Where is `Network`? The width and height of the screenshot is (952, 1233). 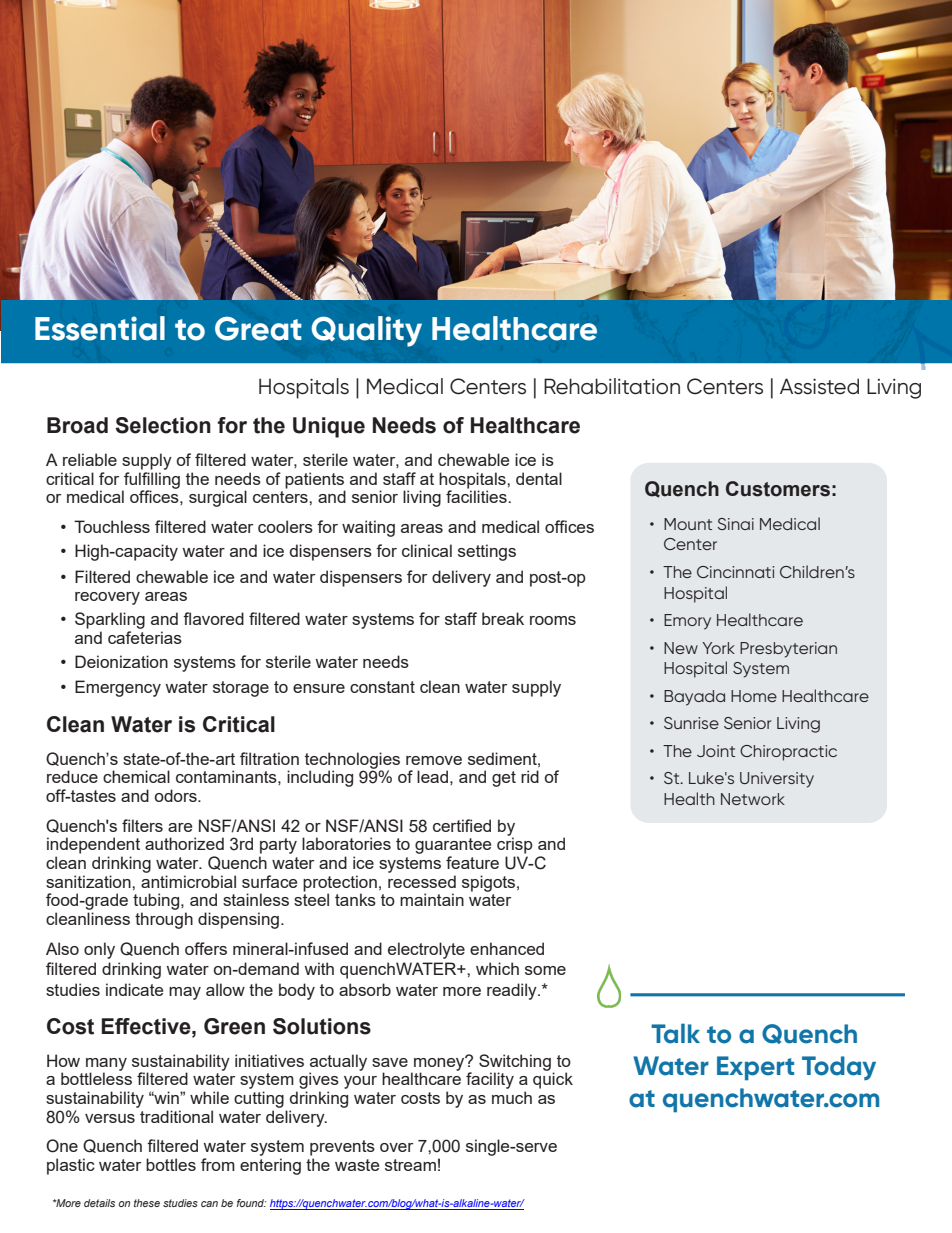 Network is located at coordinates (753, 799).
